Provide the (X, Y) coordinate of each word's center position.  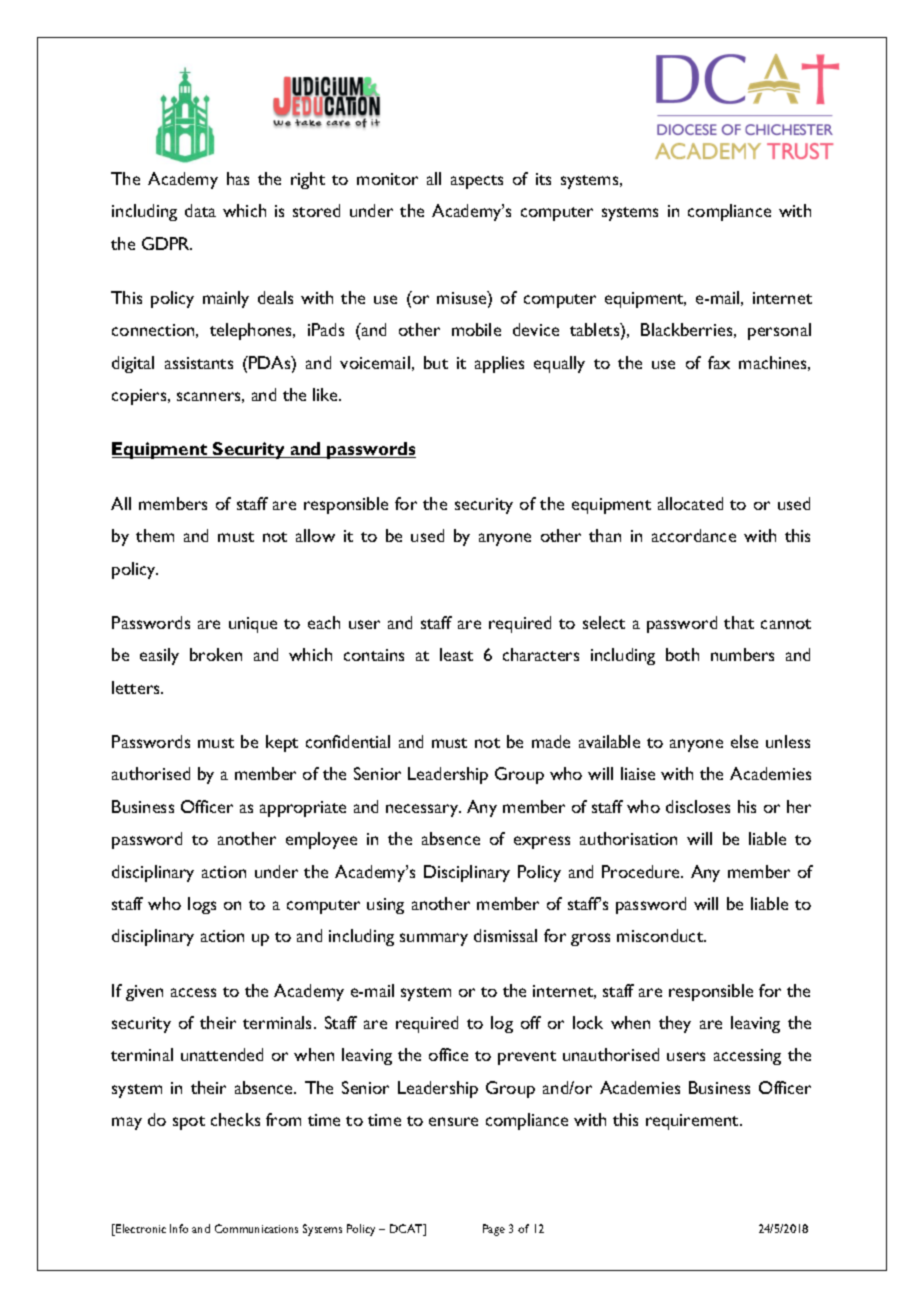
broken (216, 654)
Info (179, 1228)
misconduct (661, 935)
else (744, 741)
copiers (140, 397)
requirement (694, 1122)
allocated (690, 503)
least (456, 654)
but (436, 362)
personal (779, 331)
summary (434, 939)
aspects (477, 182)
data (200, 210)
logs (202, 905)
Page (494, 1230)
